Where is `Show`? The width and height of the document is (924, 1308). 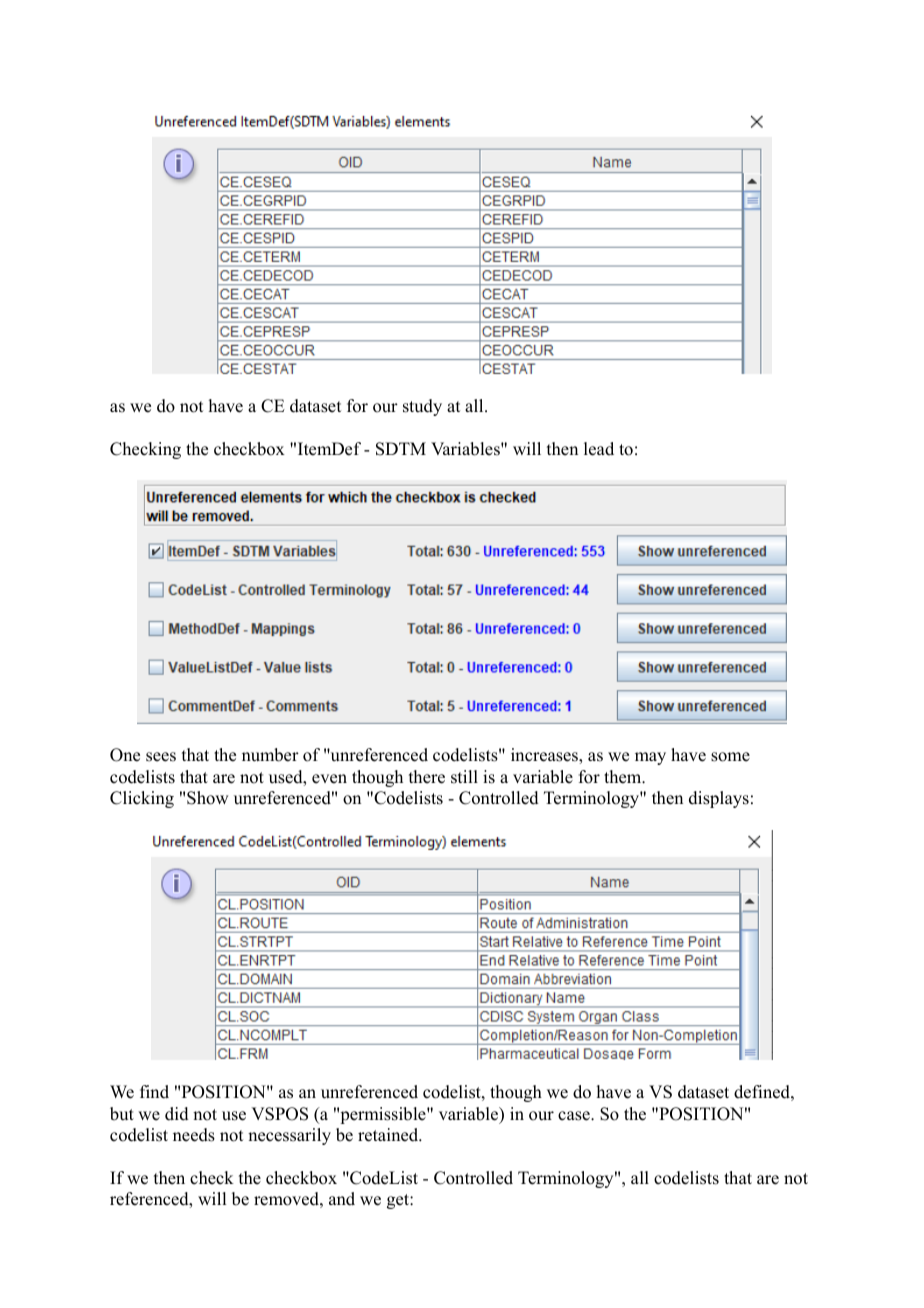 Show is located at coordinates (207, 798).
